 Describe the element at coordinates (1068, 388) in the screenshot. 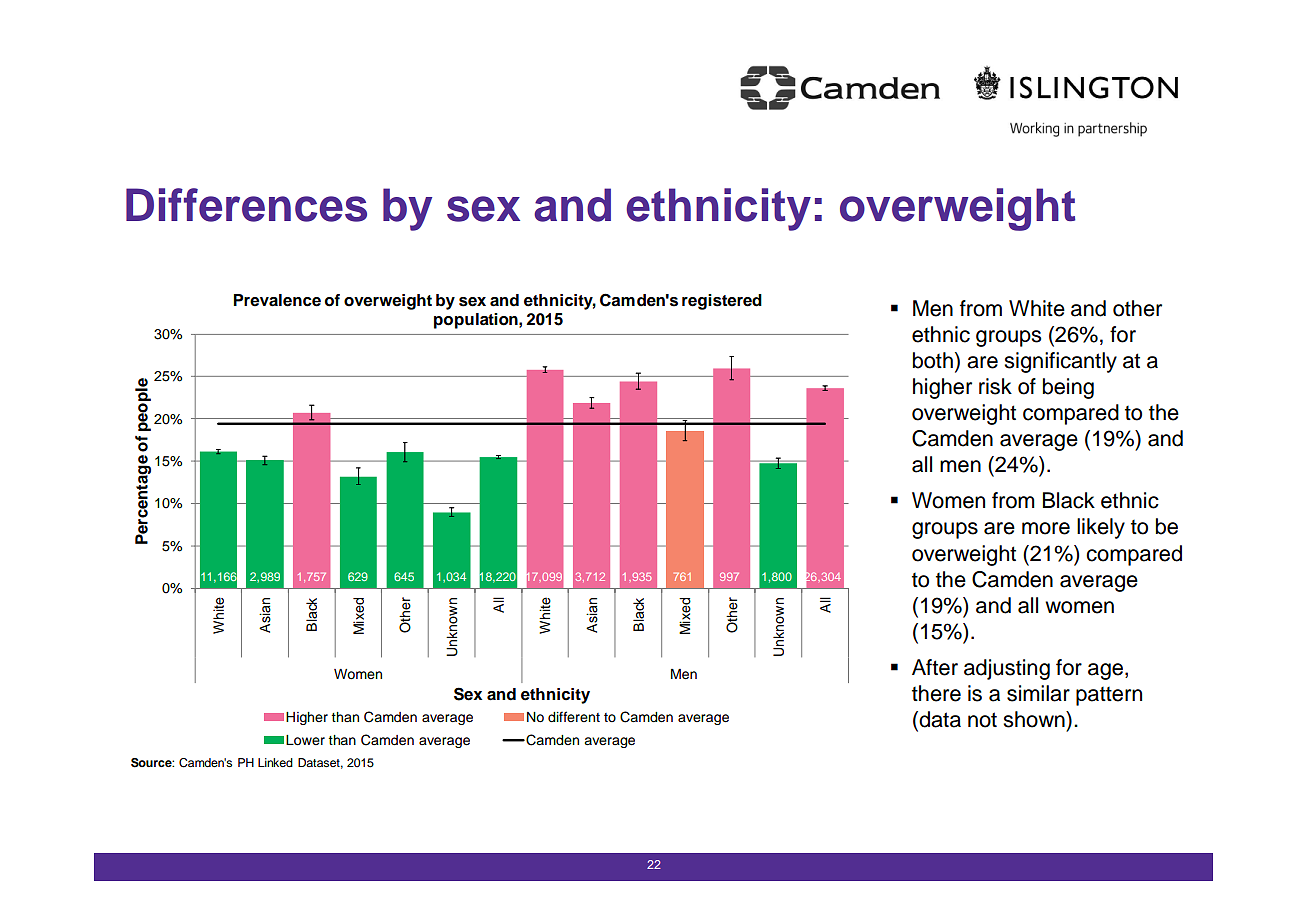

I see `being` at that location.
